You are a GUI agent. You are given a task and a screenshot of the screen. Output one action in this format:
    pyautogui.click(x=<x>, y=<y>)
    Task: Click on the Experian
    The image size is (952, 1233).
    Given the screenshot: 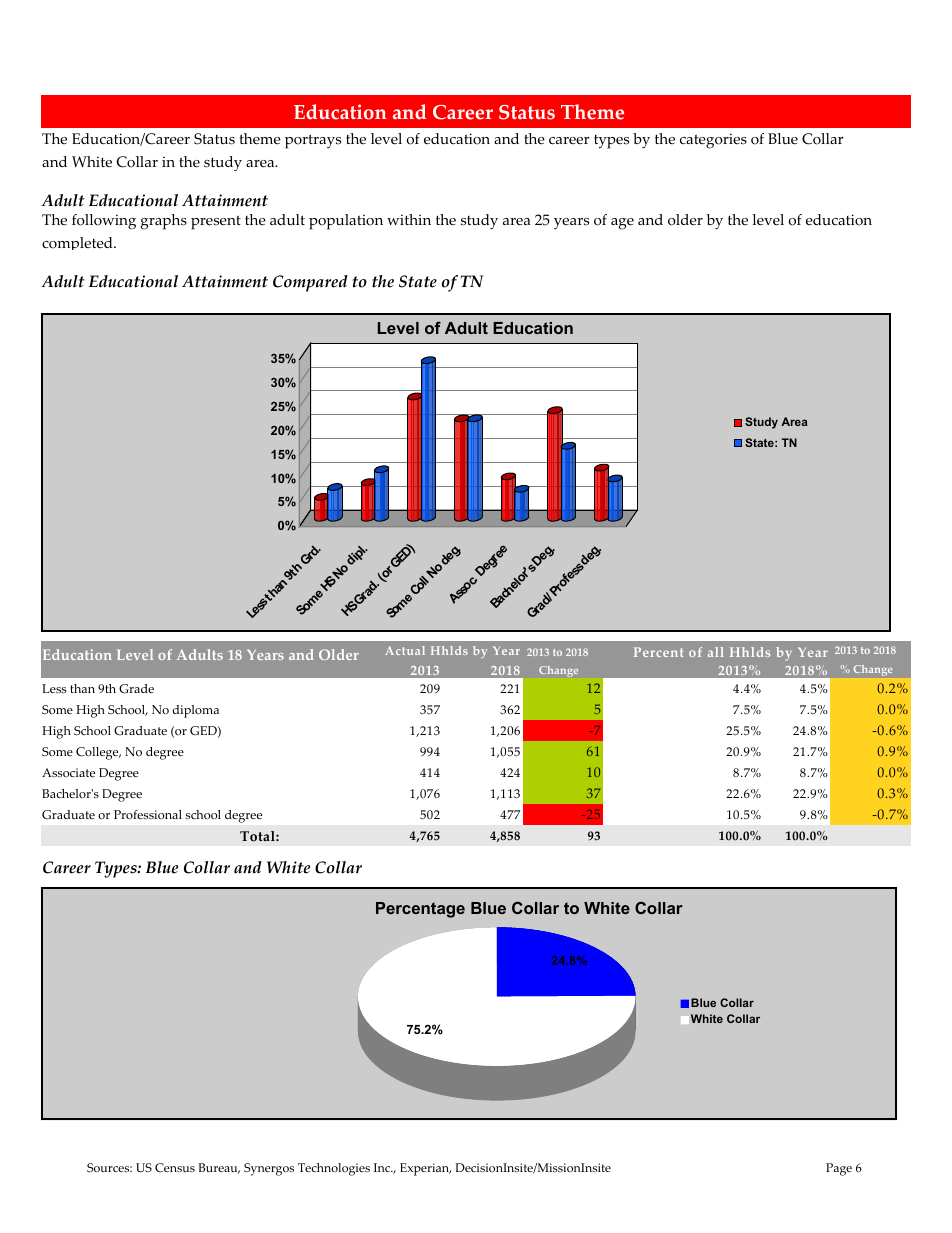 What is the action you would take?
    pyautogui.click(x=425, y=1169)
